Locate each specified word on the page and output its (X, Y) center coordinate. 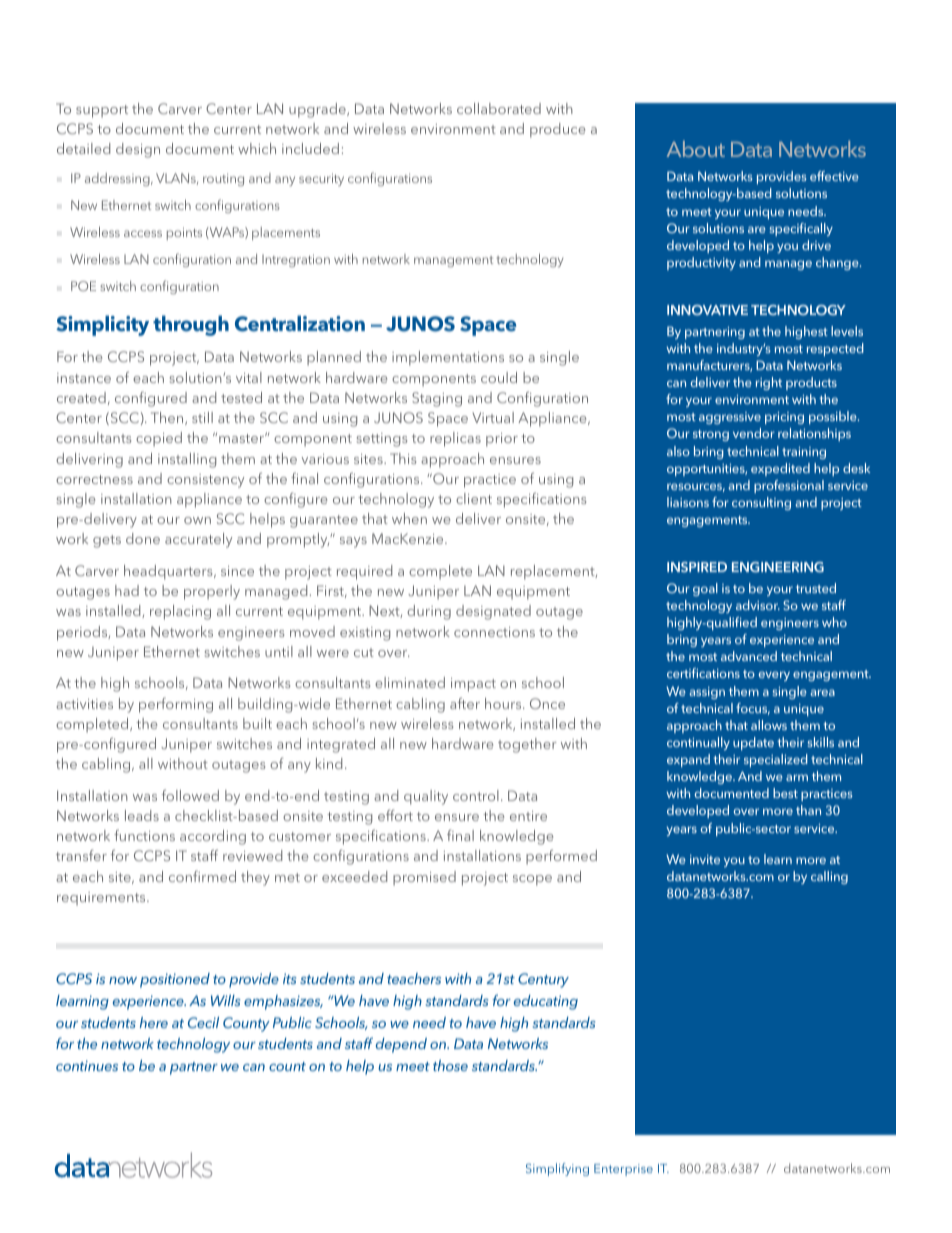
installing (187, 460)
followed (190, 795)
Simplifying (557, 1169)
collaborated (499, 108)
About (696, 149)
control (476, 795)
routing (223, 179)
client (474, 498)
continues (87, 1065)
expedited (780, 469)
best (785, 793)
